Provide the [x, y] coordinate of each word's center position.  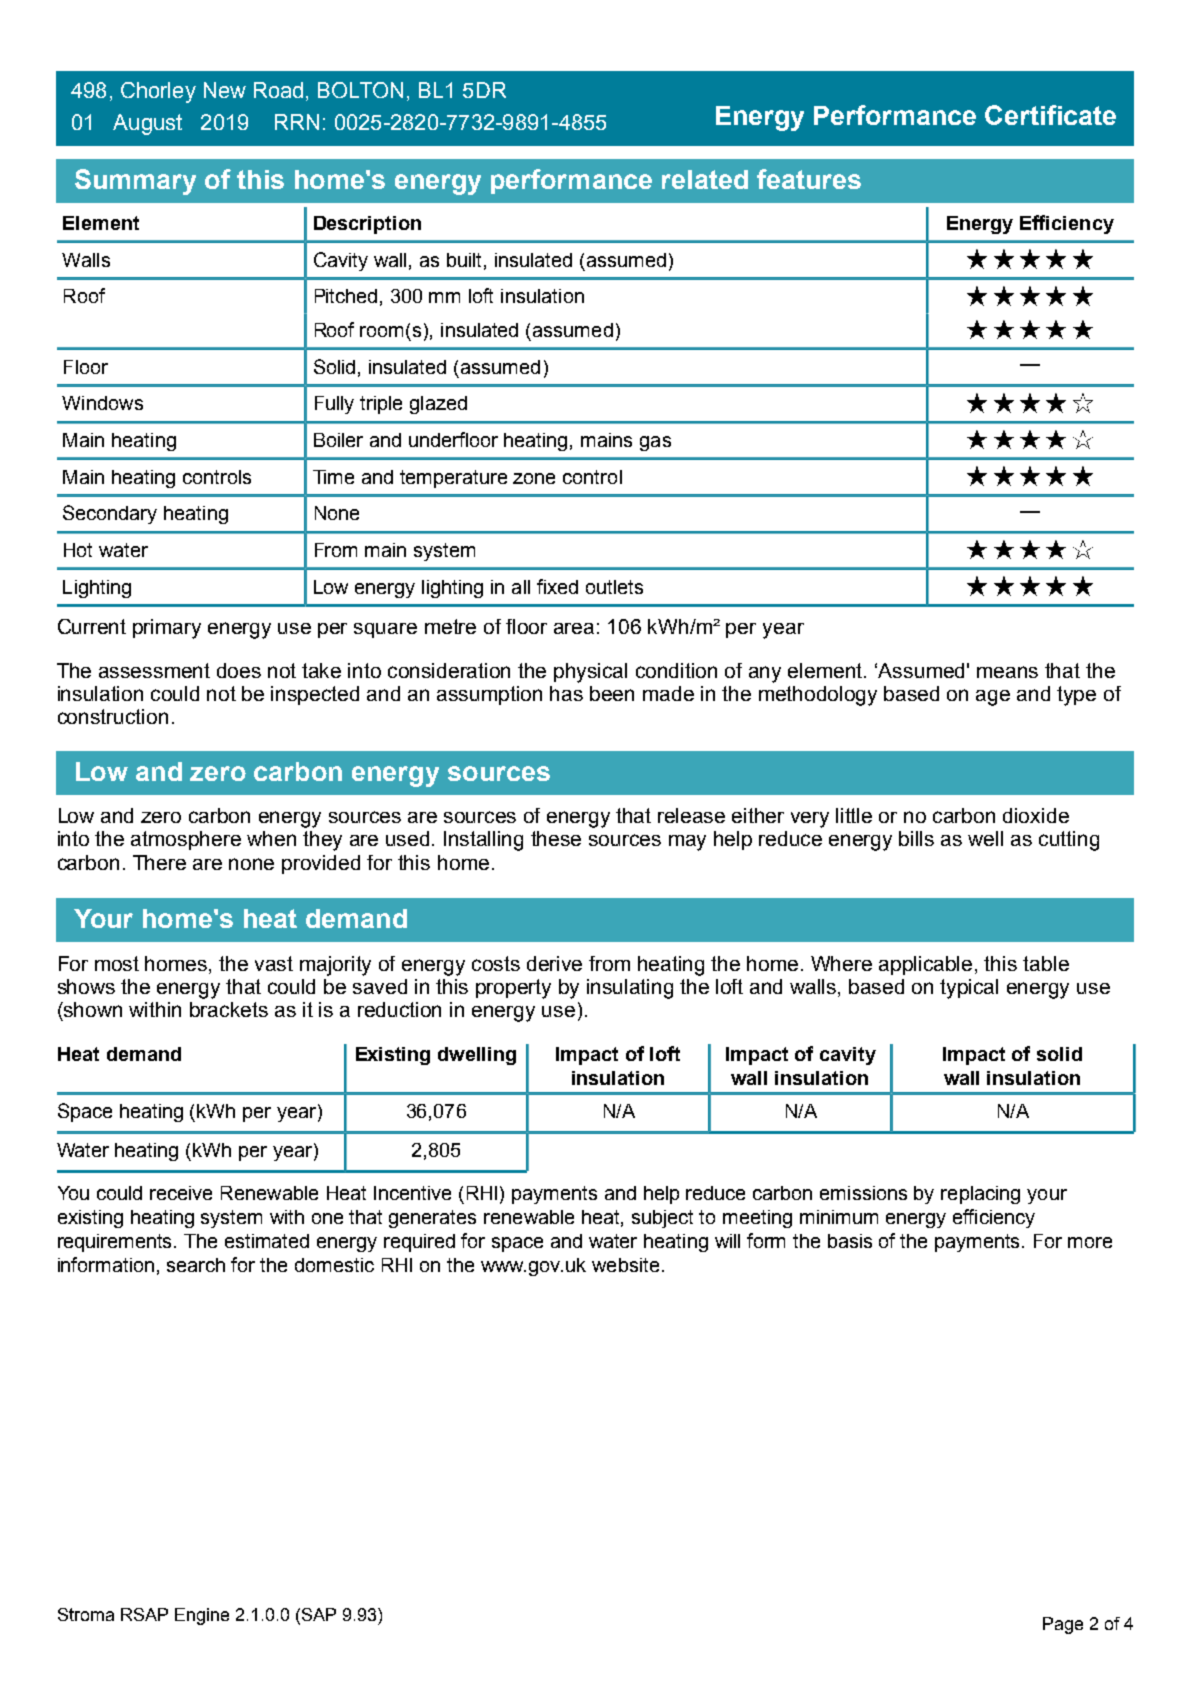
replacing [980, 1195]
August [147, 124]
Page [1063, 1625]
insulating [630, 989]
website [625, 1265]
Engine [202, 1616]
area [574, 628]
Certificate [1050, 115]
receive [181, 1193]
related [705, 179]
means [1007, 672]
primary [167, 629]
